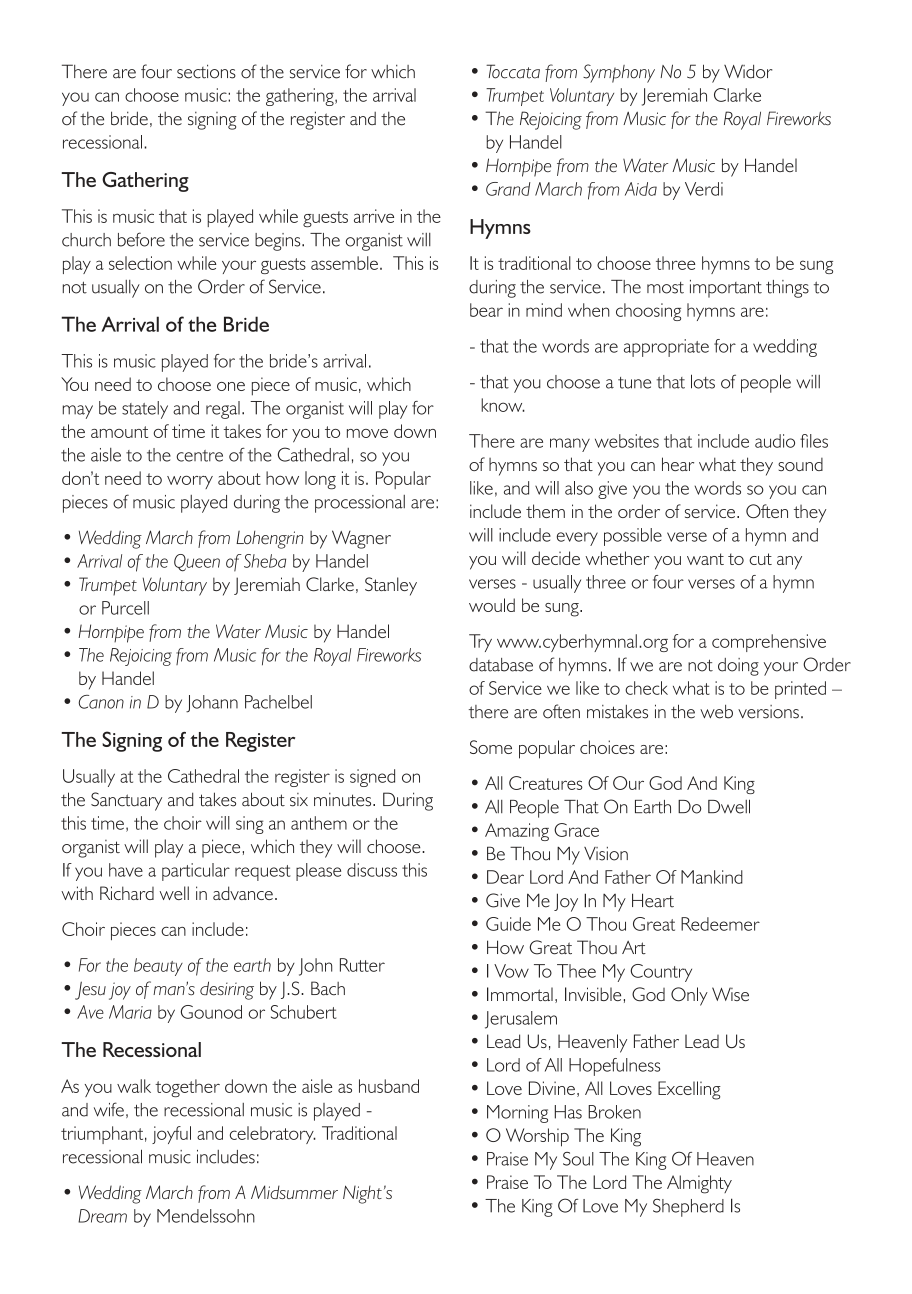 The width and height of the document is (912, 1294). I want to click on Toccata, so click(513, 71).
